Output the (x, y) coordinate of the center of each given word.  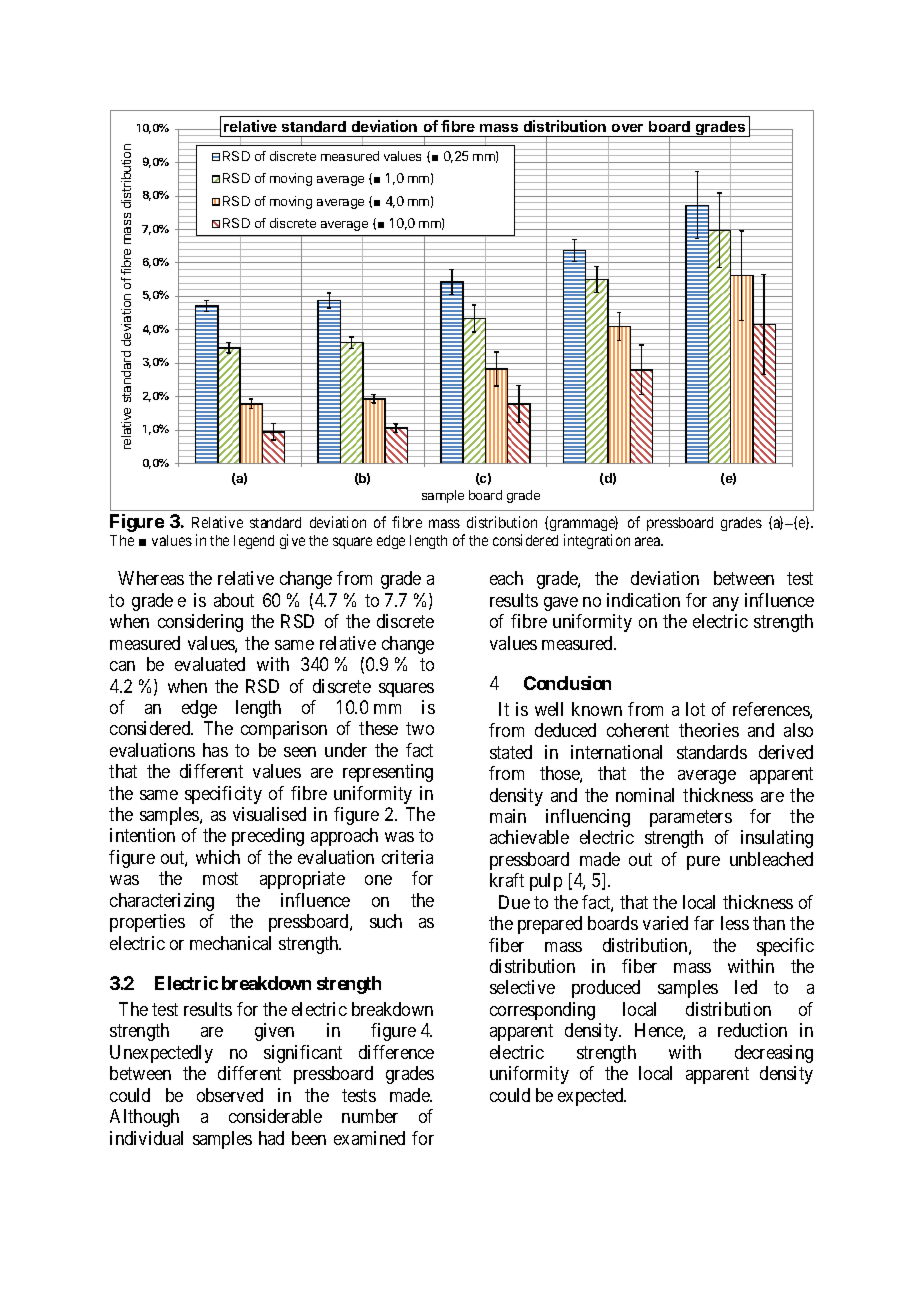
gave (561, 604)
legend (254, 542)
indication (643, 600)
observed (230, 1095)
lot (695, 709)
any (726, 604)
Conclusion (567, 683)
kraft (507, 880)
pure (703, 863)
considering (200, 623)
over (627, 128)
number (370, 1116)
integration (597, 541)
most (220, 879)
